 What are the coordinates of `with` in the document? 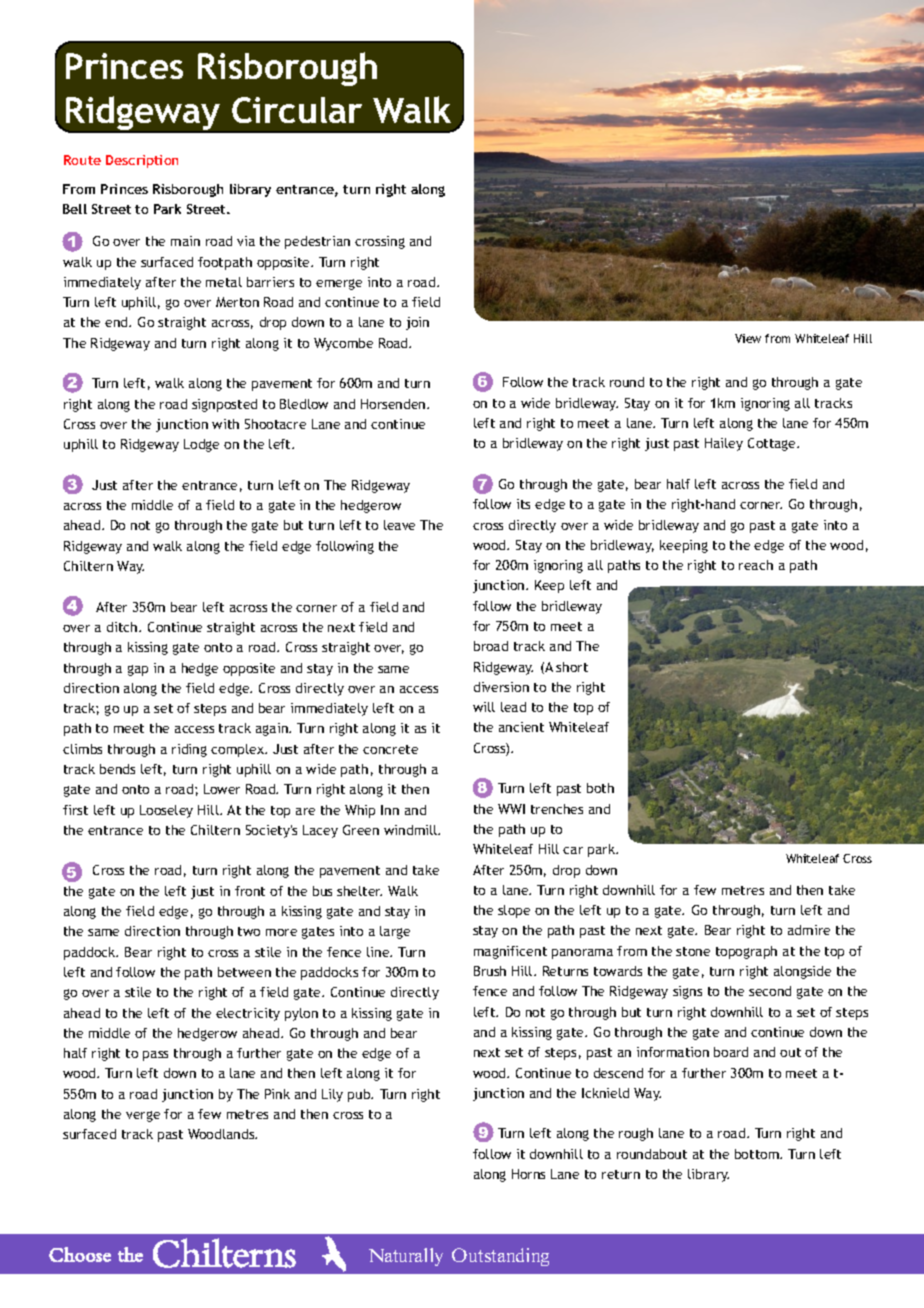 It's located at (225, 424).
